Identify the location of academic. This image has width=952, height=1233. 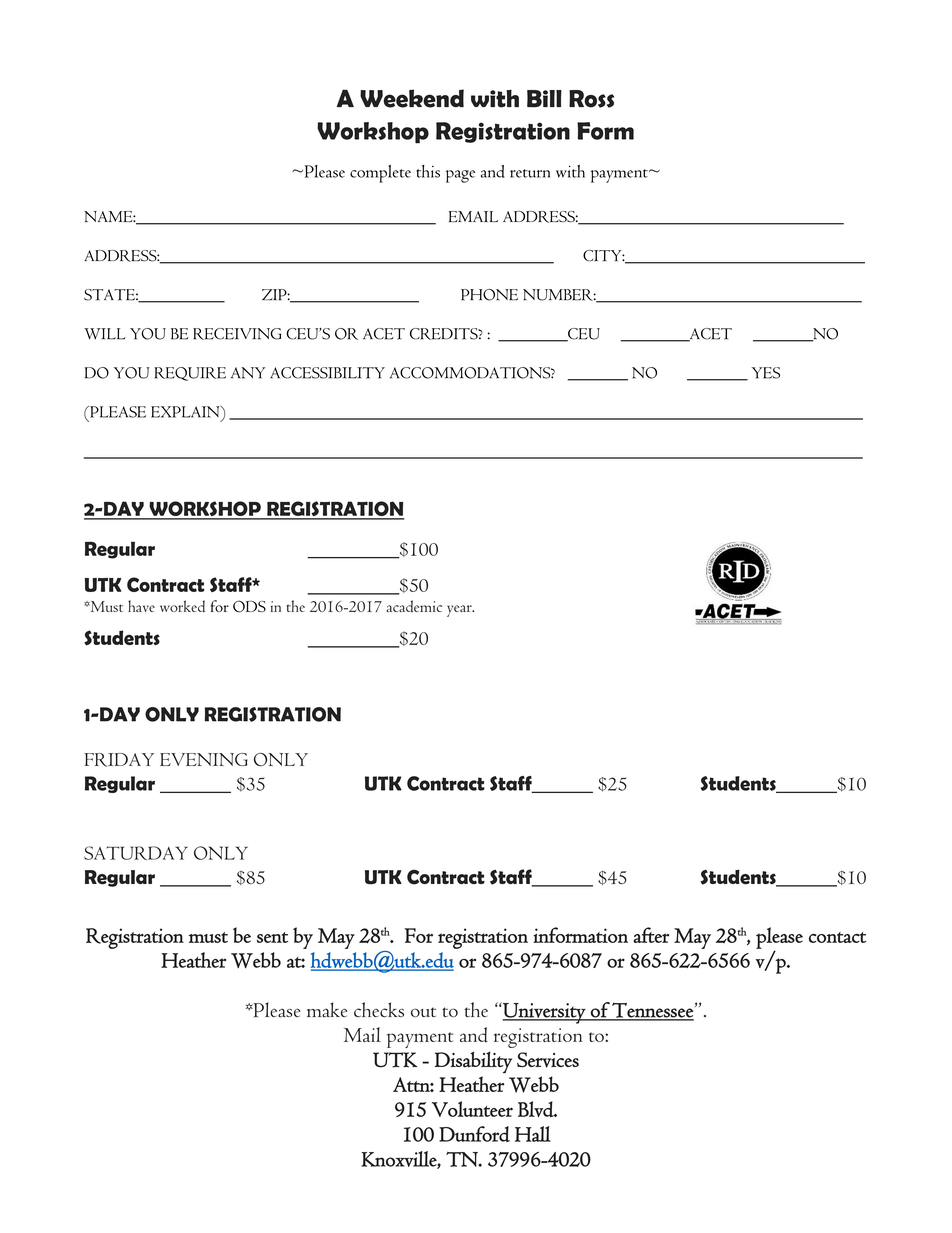
(414, 606).
